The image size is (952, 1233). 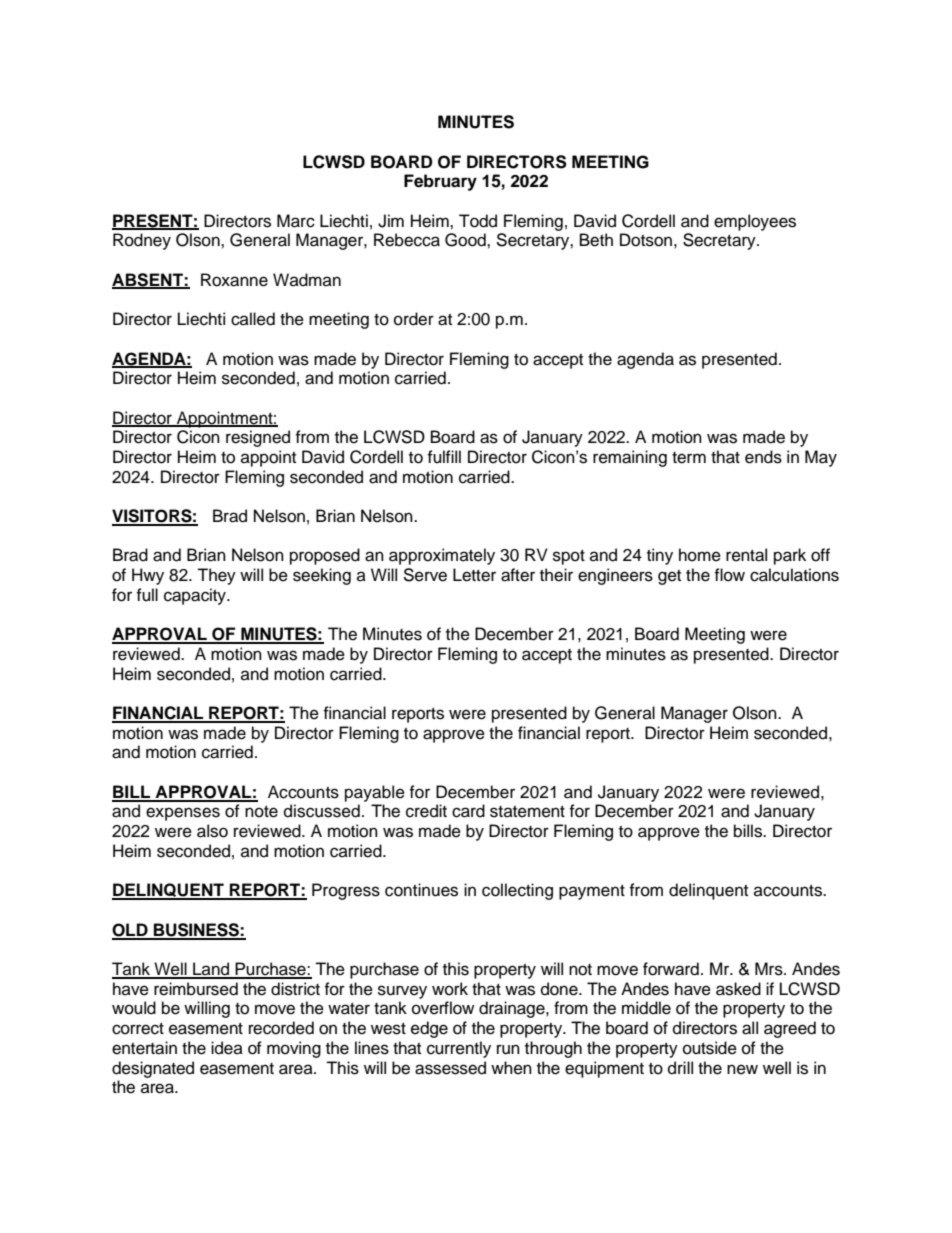 I want to click on ends, so click(x=763, y=457).
